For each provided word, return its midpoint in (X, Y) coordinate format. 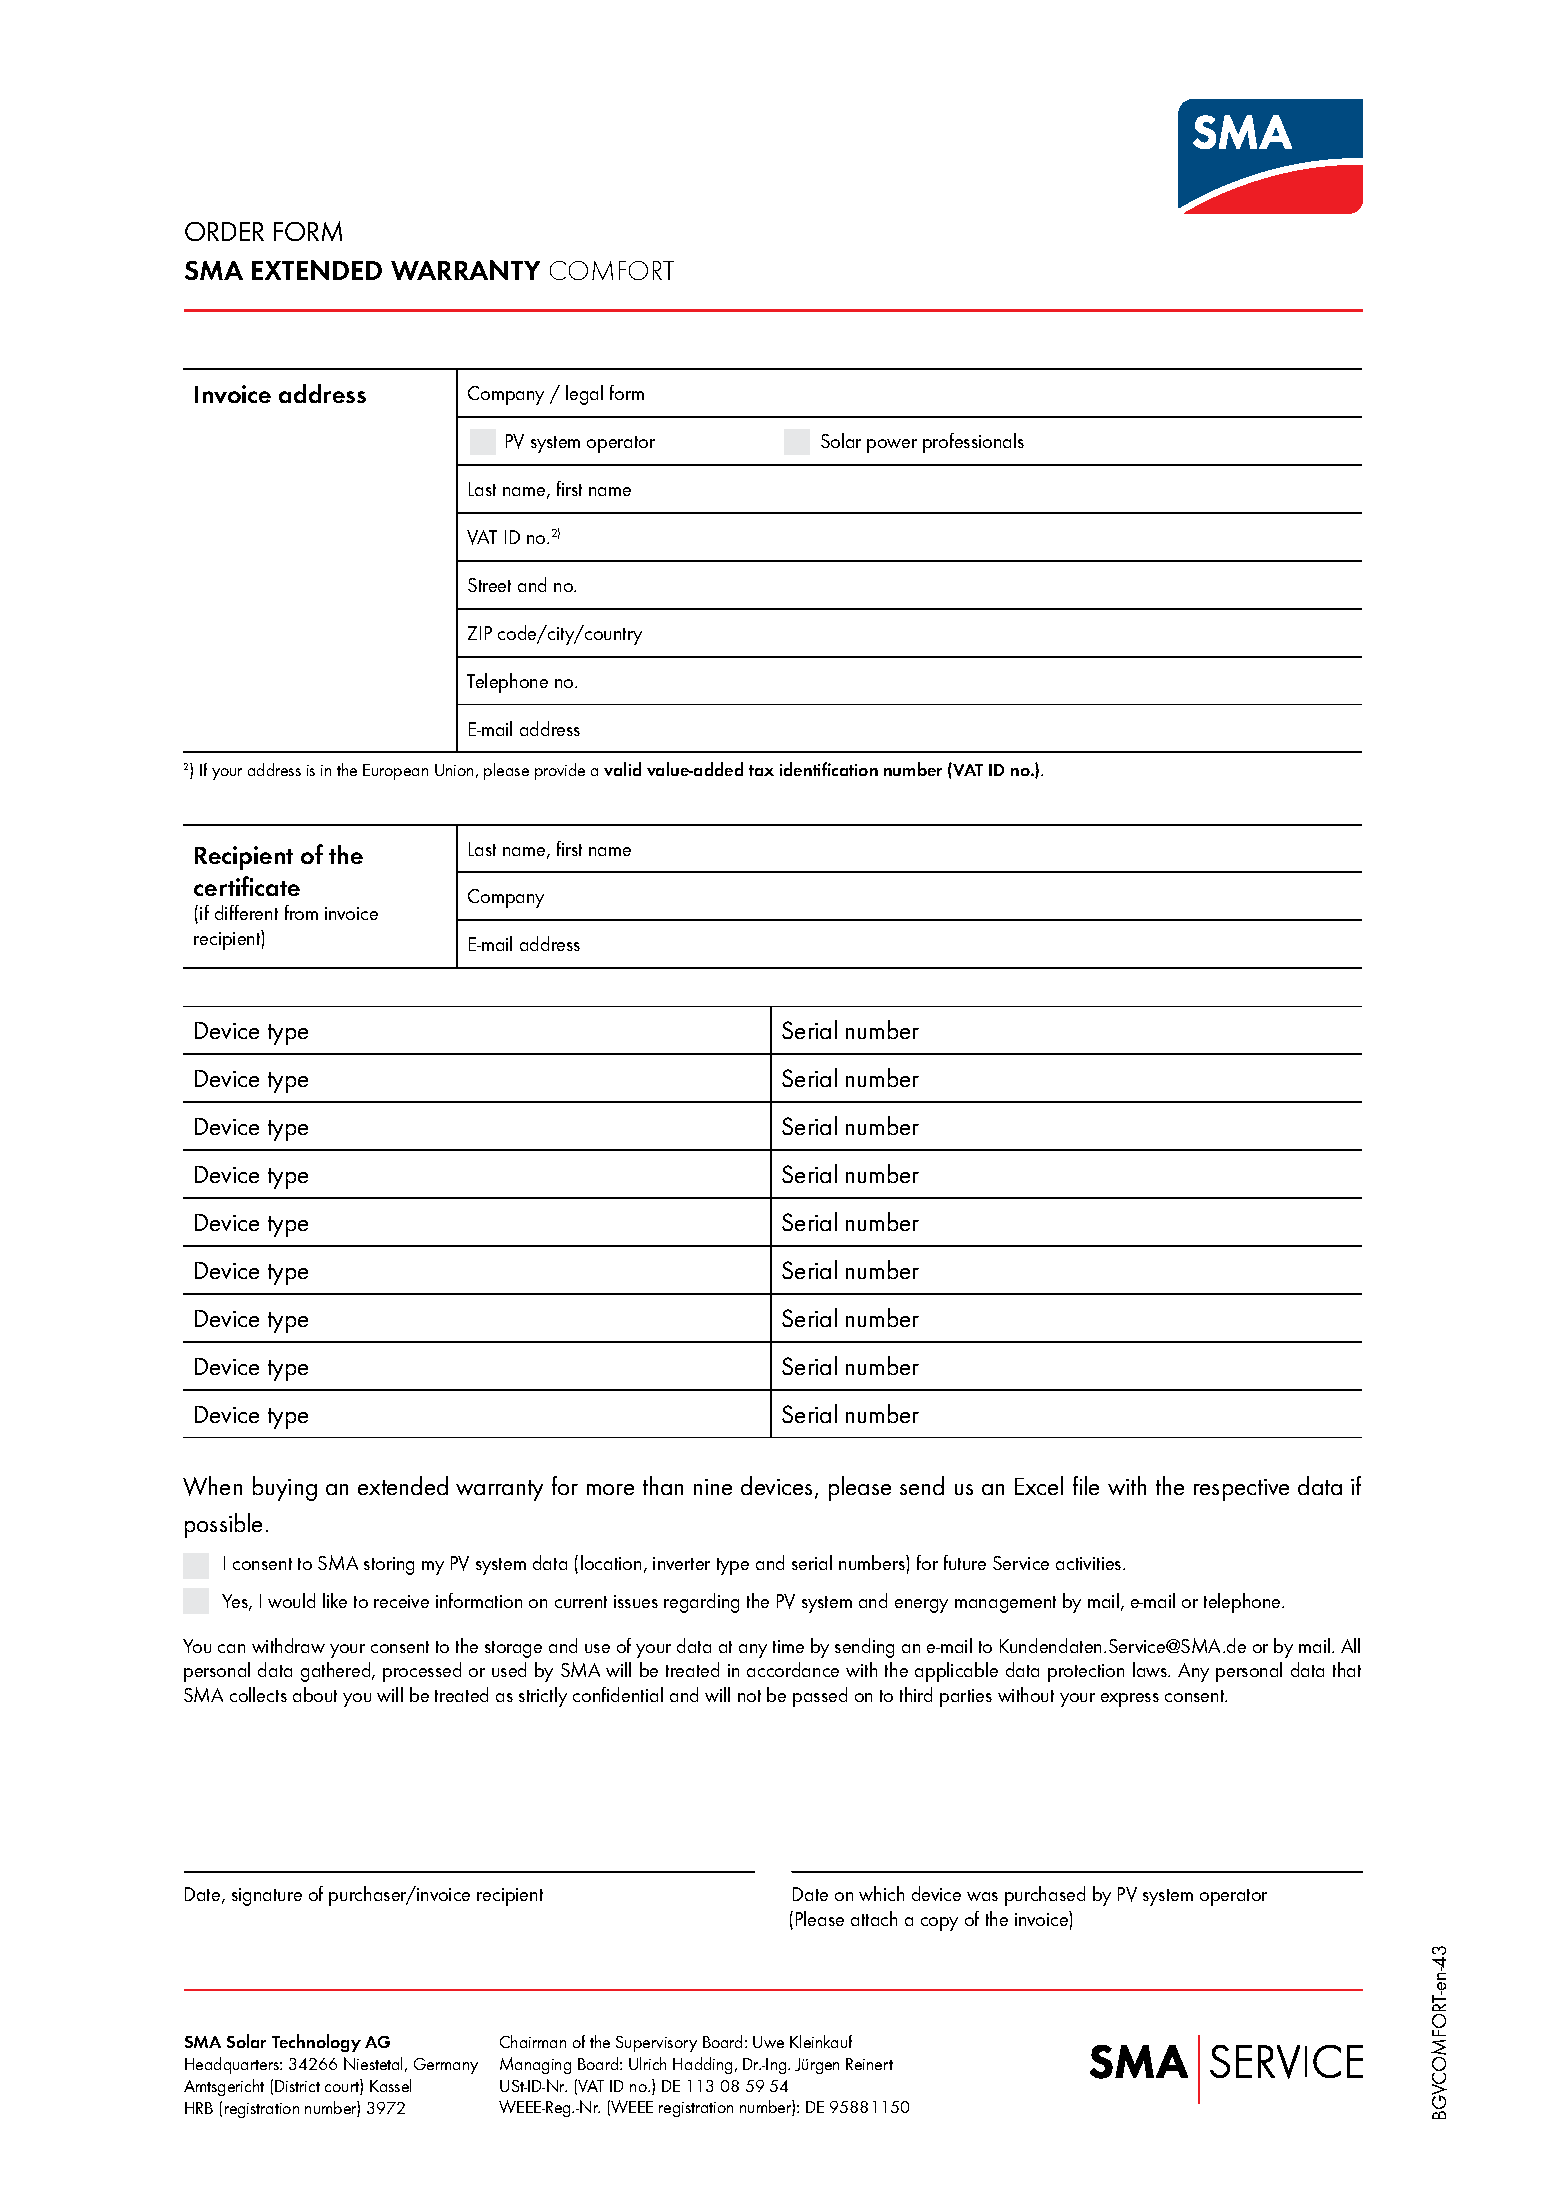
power (892, 446)
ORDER (224, 231)
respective (1241, 1490)
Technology (316, 2043)
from (301, 912)
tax (761, 770)
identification (829, 769)
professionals (973, 443)
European (395, 772)
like (335, 1600)
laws (1151, 1669)
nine (713, 1487)
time (788, 1646)
